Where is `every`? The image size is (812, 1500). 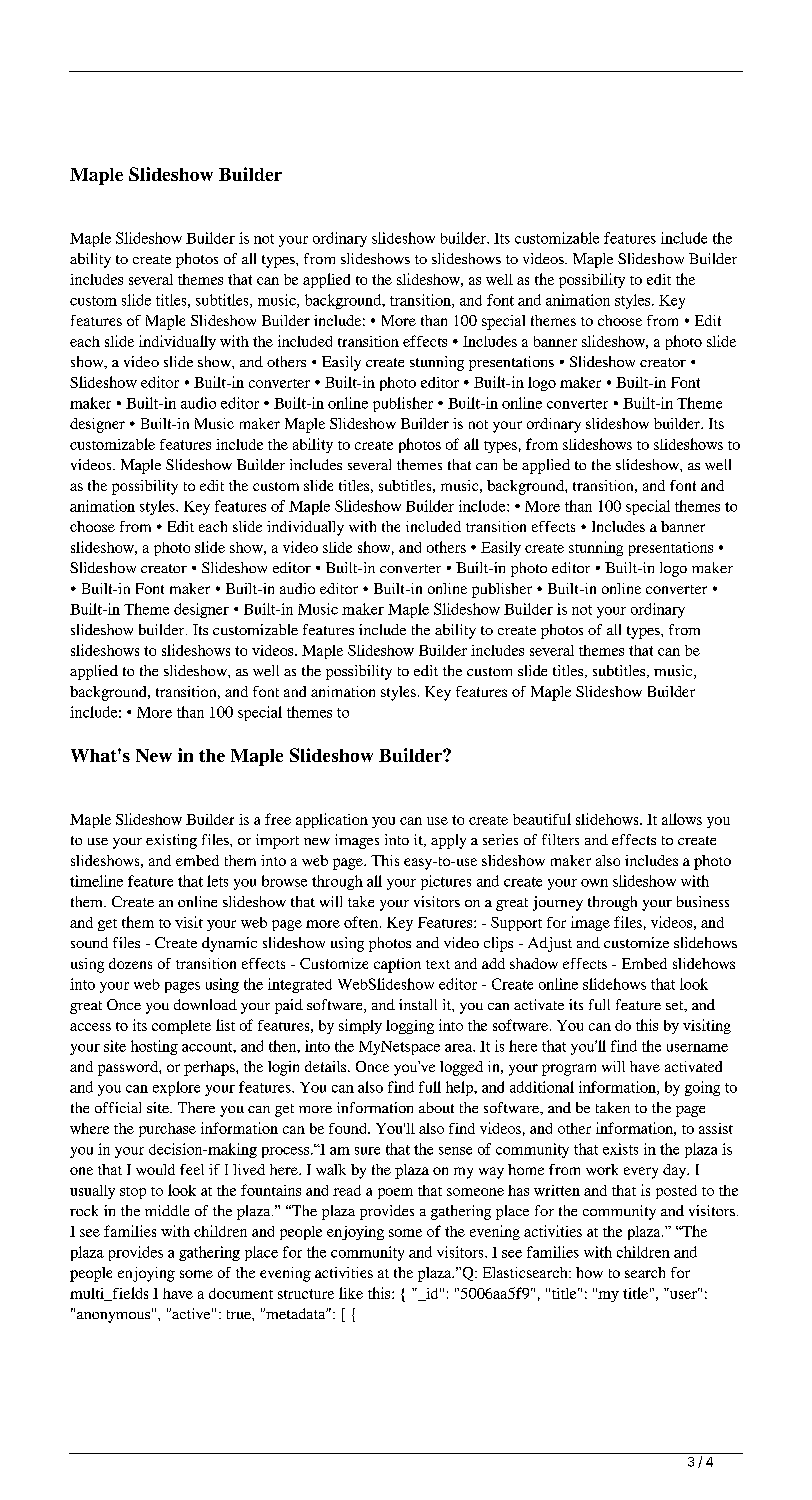 every is located at coordinates (641, 1173).
